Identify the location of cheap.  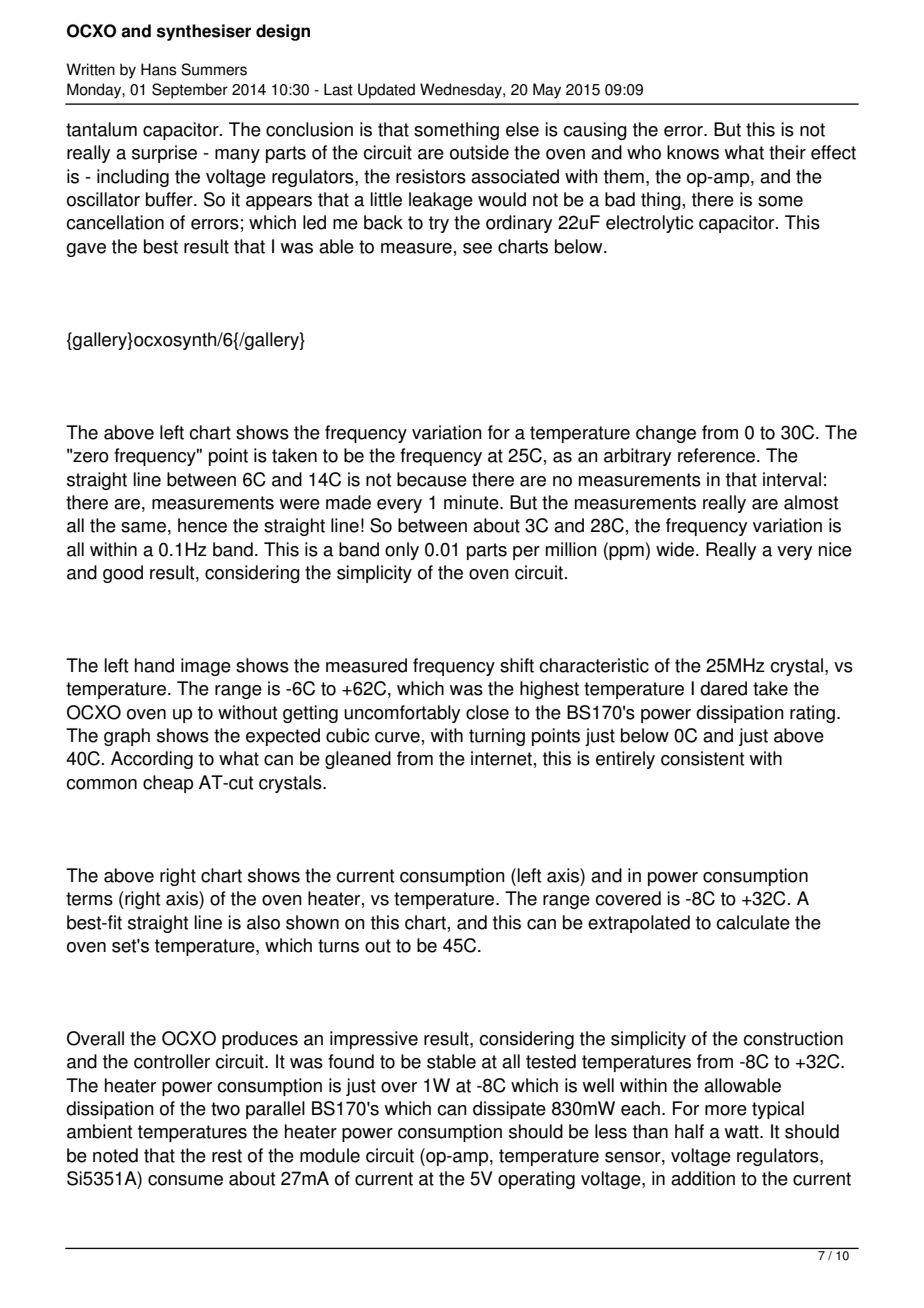
(168, 784).
